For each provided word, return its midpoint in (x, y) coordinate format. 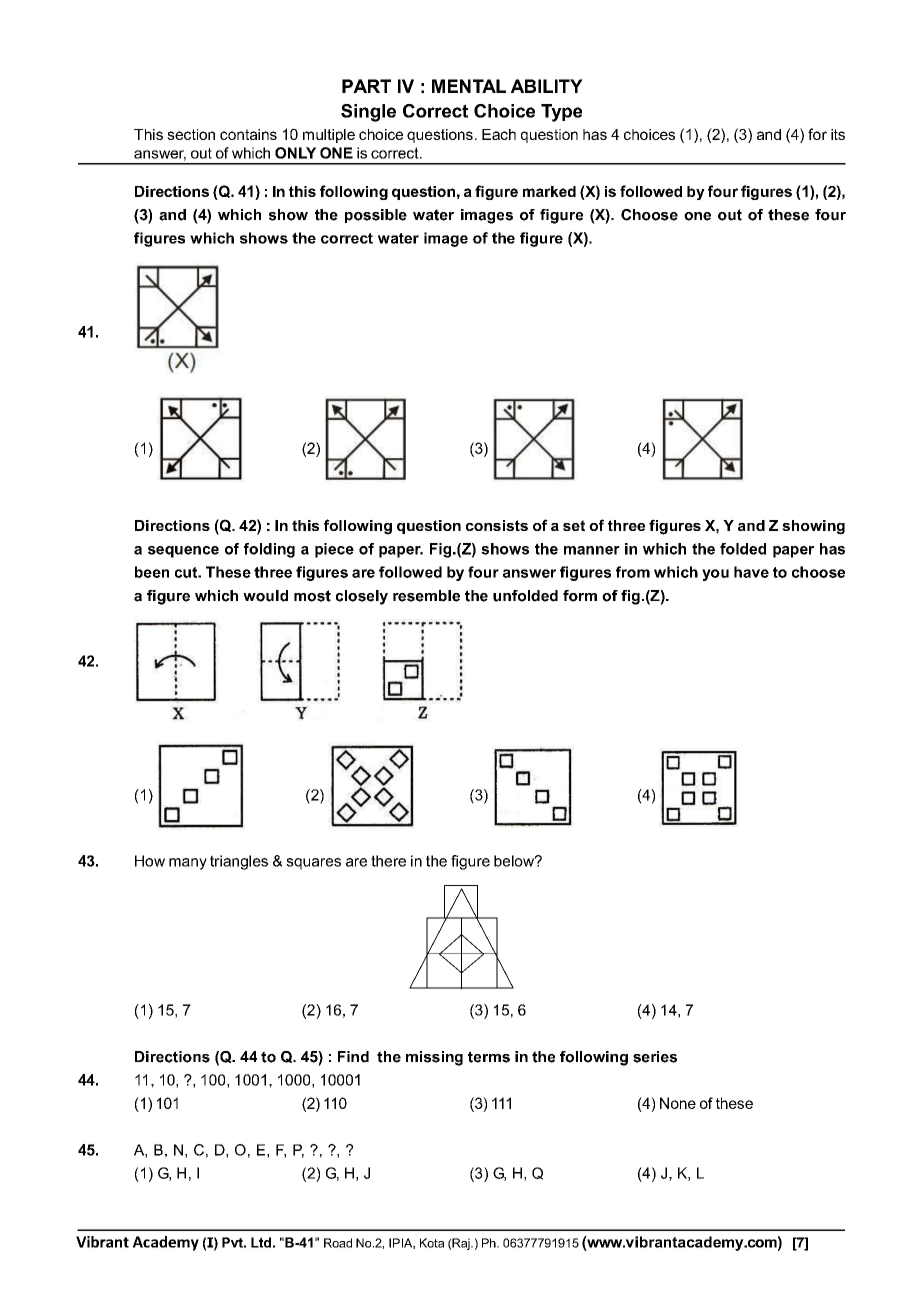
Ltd (261, 1242)
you (715, 575)
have (751, 572)
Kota (432, 1243)
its (838, 134)
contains (248, 134)
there (388, 861)
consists (497, 525)
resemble (426, 596)
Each (499, 134)
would (265, 596)
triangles (239, 862)
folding (269, 550)
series (655, 1057)
